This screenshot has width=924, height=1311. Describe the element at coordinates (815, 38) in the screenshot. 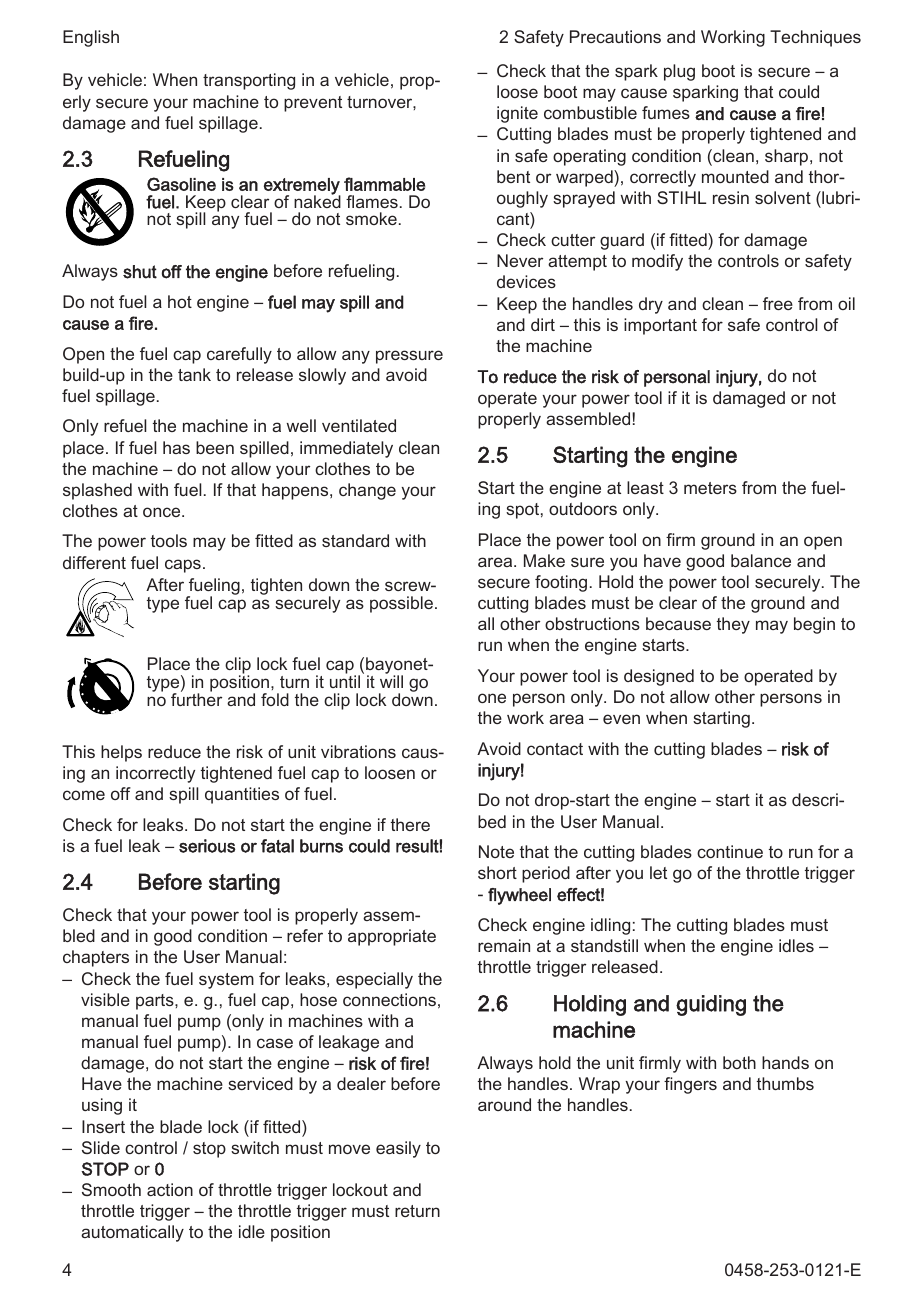

I see `Techniques` at that location.
